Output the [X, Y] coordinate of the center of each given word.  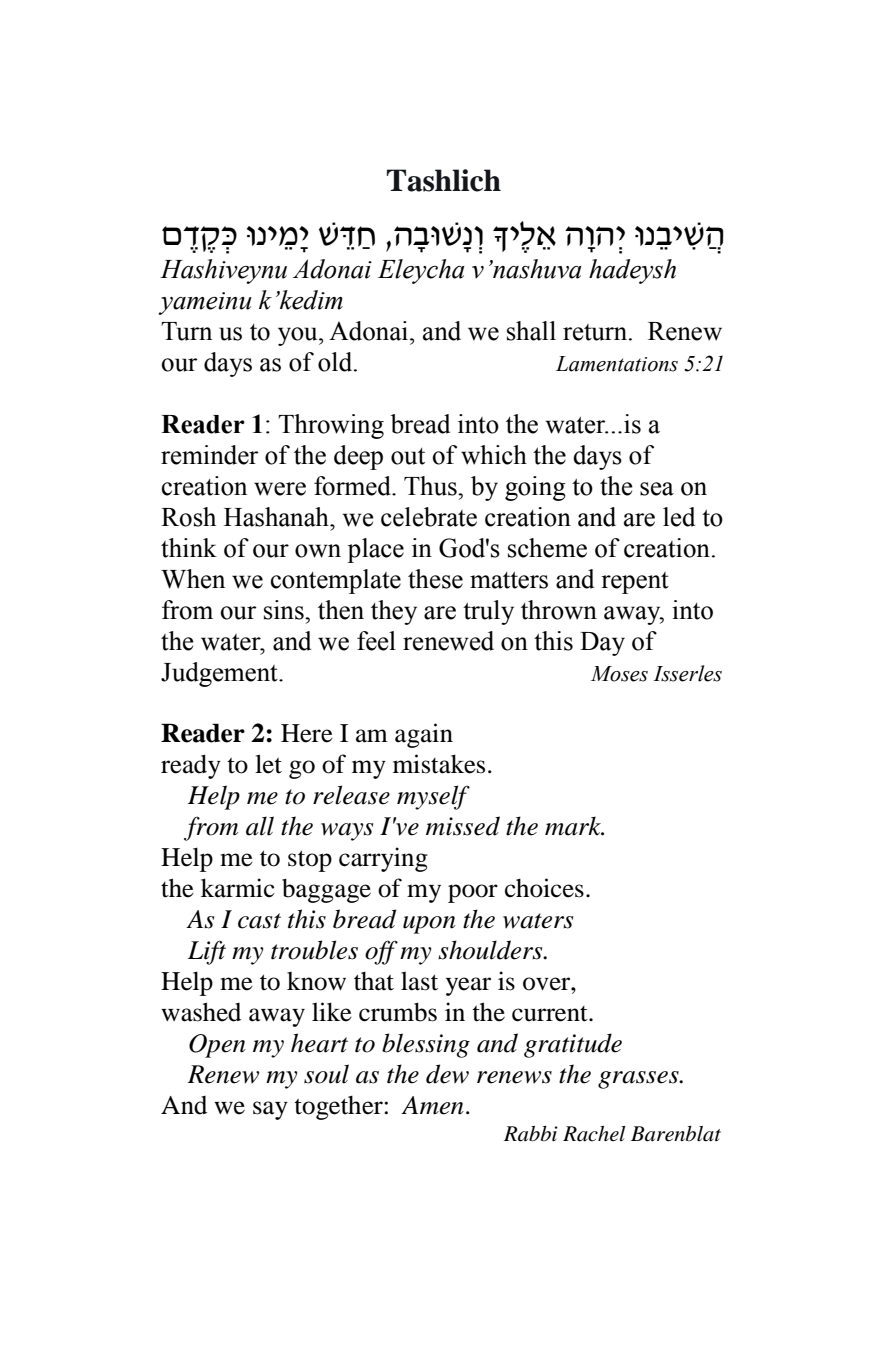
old [336, 362]
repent [635, 583]
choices [544, 888]
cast [259, 921]
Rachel [594, 1134]
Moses [619, 674]
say [270, 1110]
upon [429, 925]
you [299, 336]
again [424, 735]
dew [447, 1074]
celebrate [429, 517]
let [268, 764]
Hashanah [277, 517]
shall [531, 331]
